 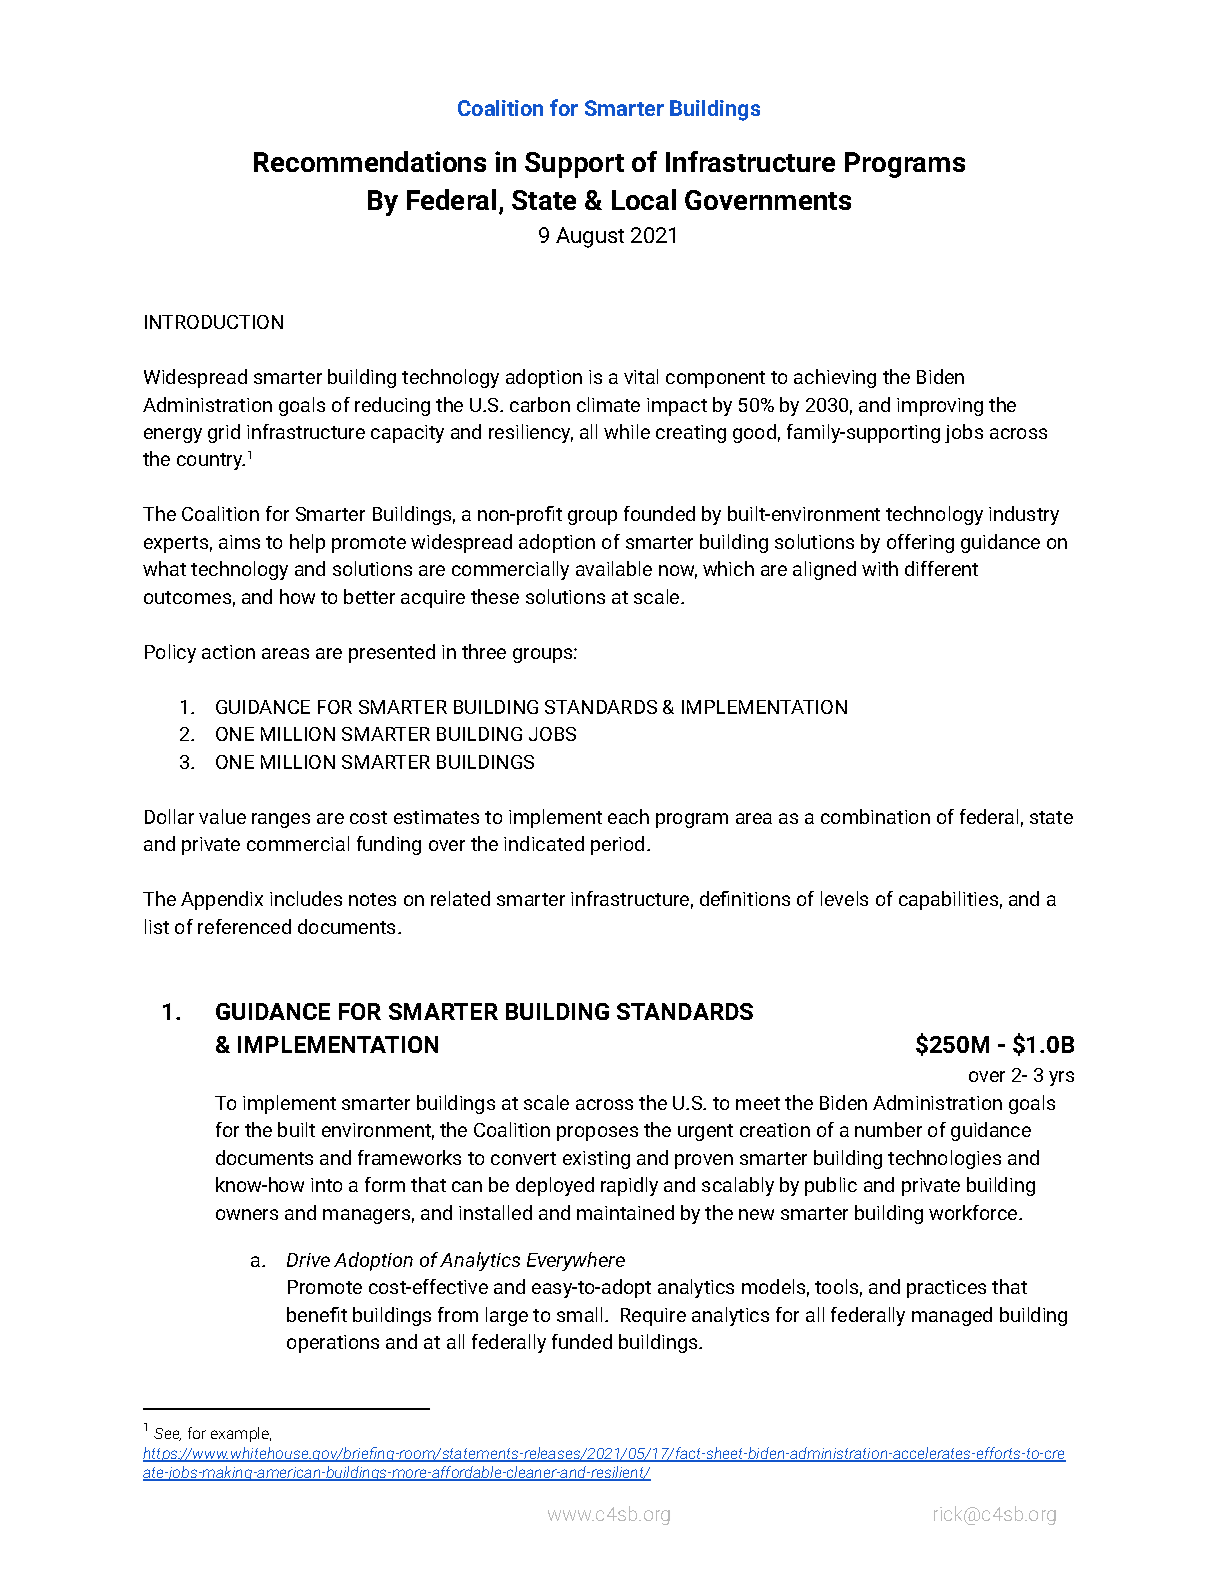 What do you see at coordinates (326, 1185) in the screenshot?
I see `into` at bounding box center [326, 1185].
